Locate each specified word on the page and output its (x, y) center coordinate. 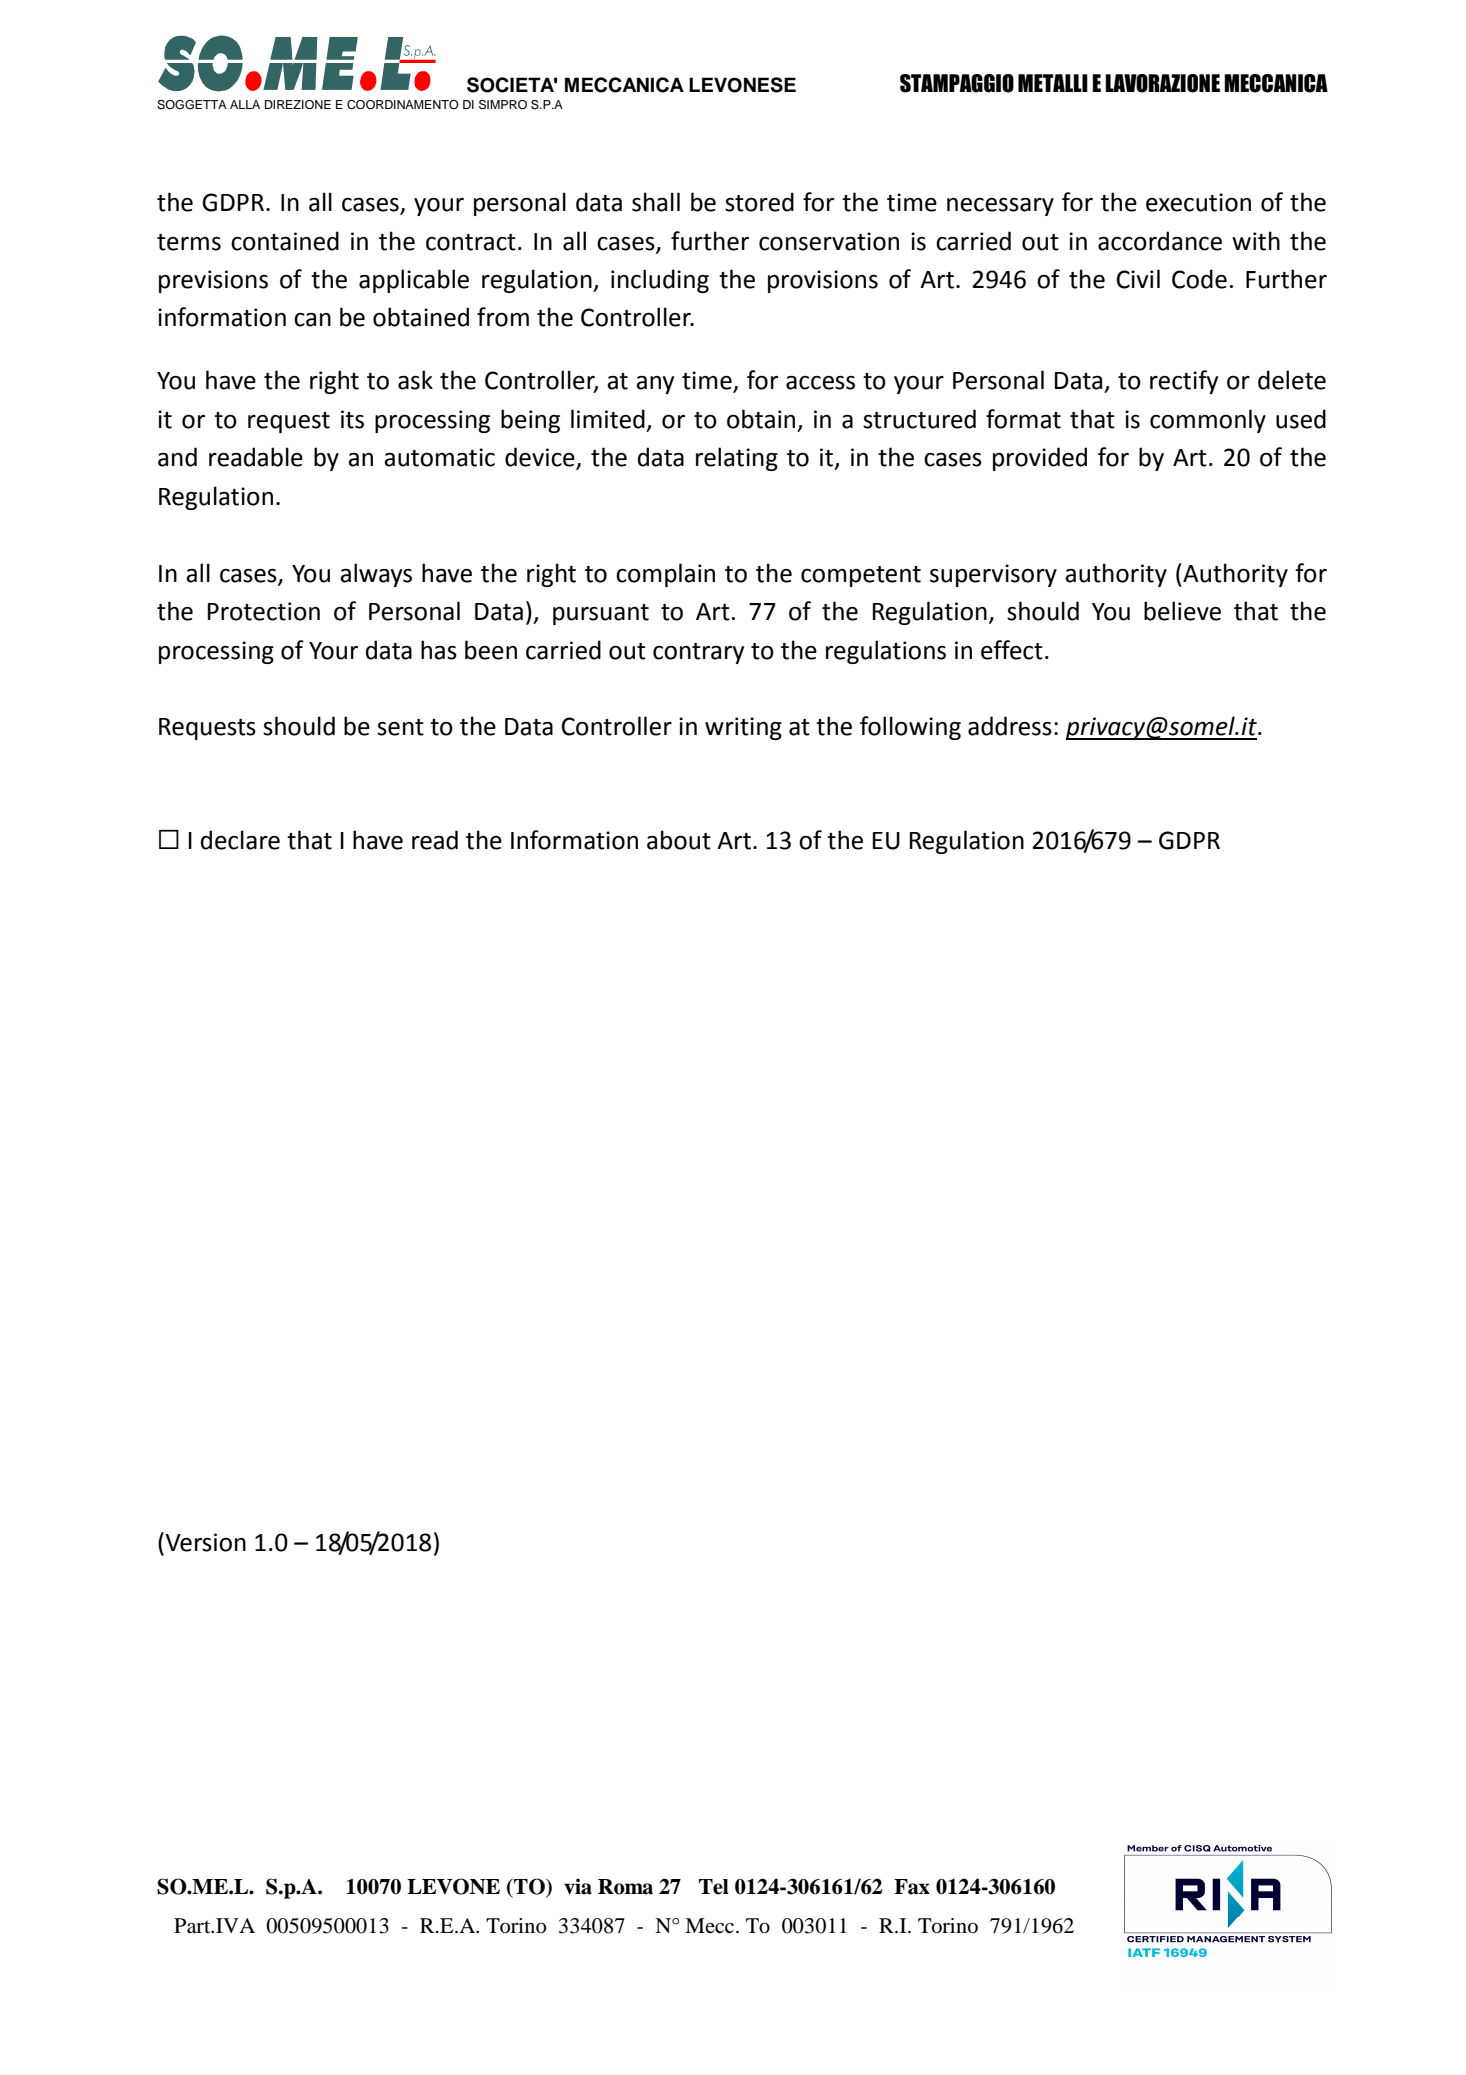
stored (759, 202)
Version (205, 1542)
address (1010, 726)
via (578, 1886)
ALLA (245, 104)
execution (1198, 202)
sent (400, 727)
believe (1182, 611)
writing (743, 728)
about (679, 840)
